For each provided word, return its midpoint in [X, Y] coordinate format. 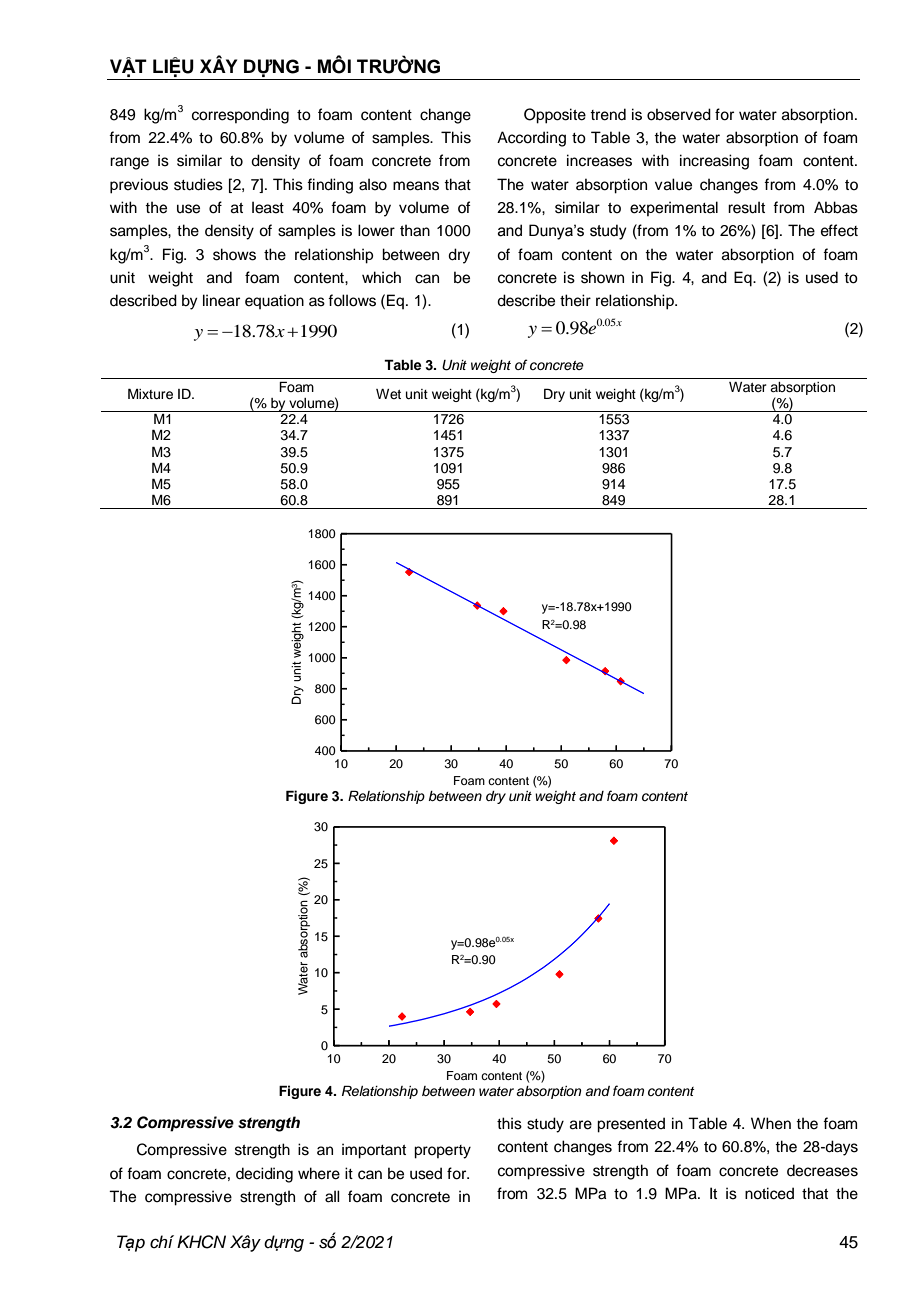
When [771, 1123]
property [442, 1152]
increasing [714, 162]
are [581, 1125]
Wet [388, 394]
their [575, 300]
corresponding [240, 116]
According [531, 139]
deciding [264, 1175]
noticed [769, 1193]
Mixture [150, 394]
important [374, 1151]
